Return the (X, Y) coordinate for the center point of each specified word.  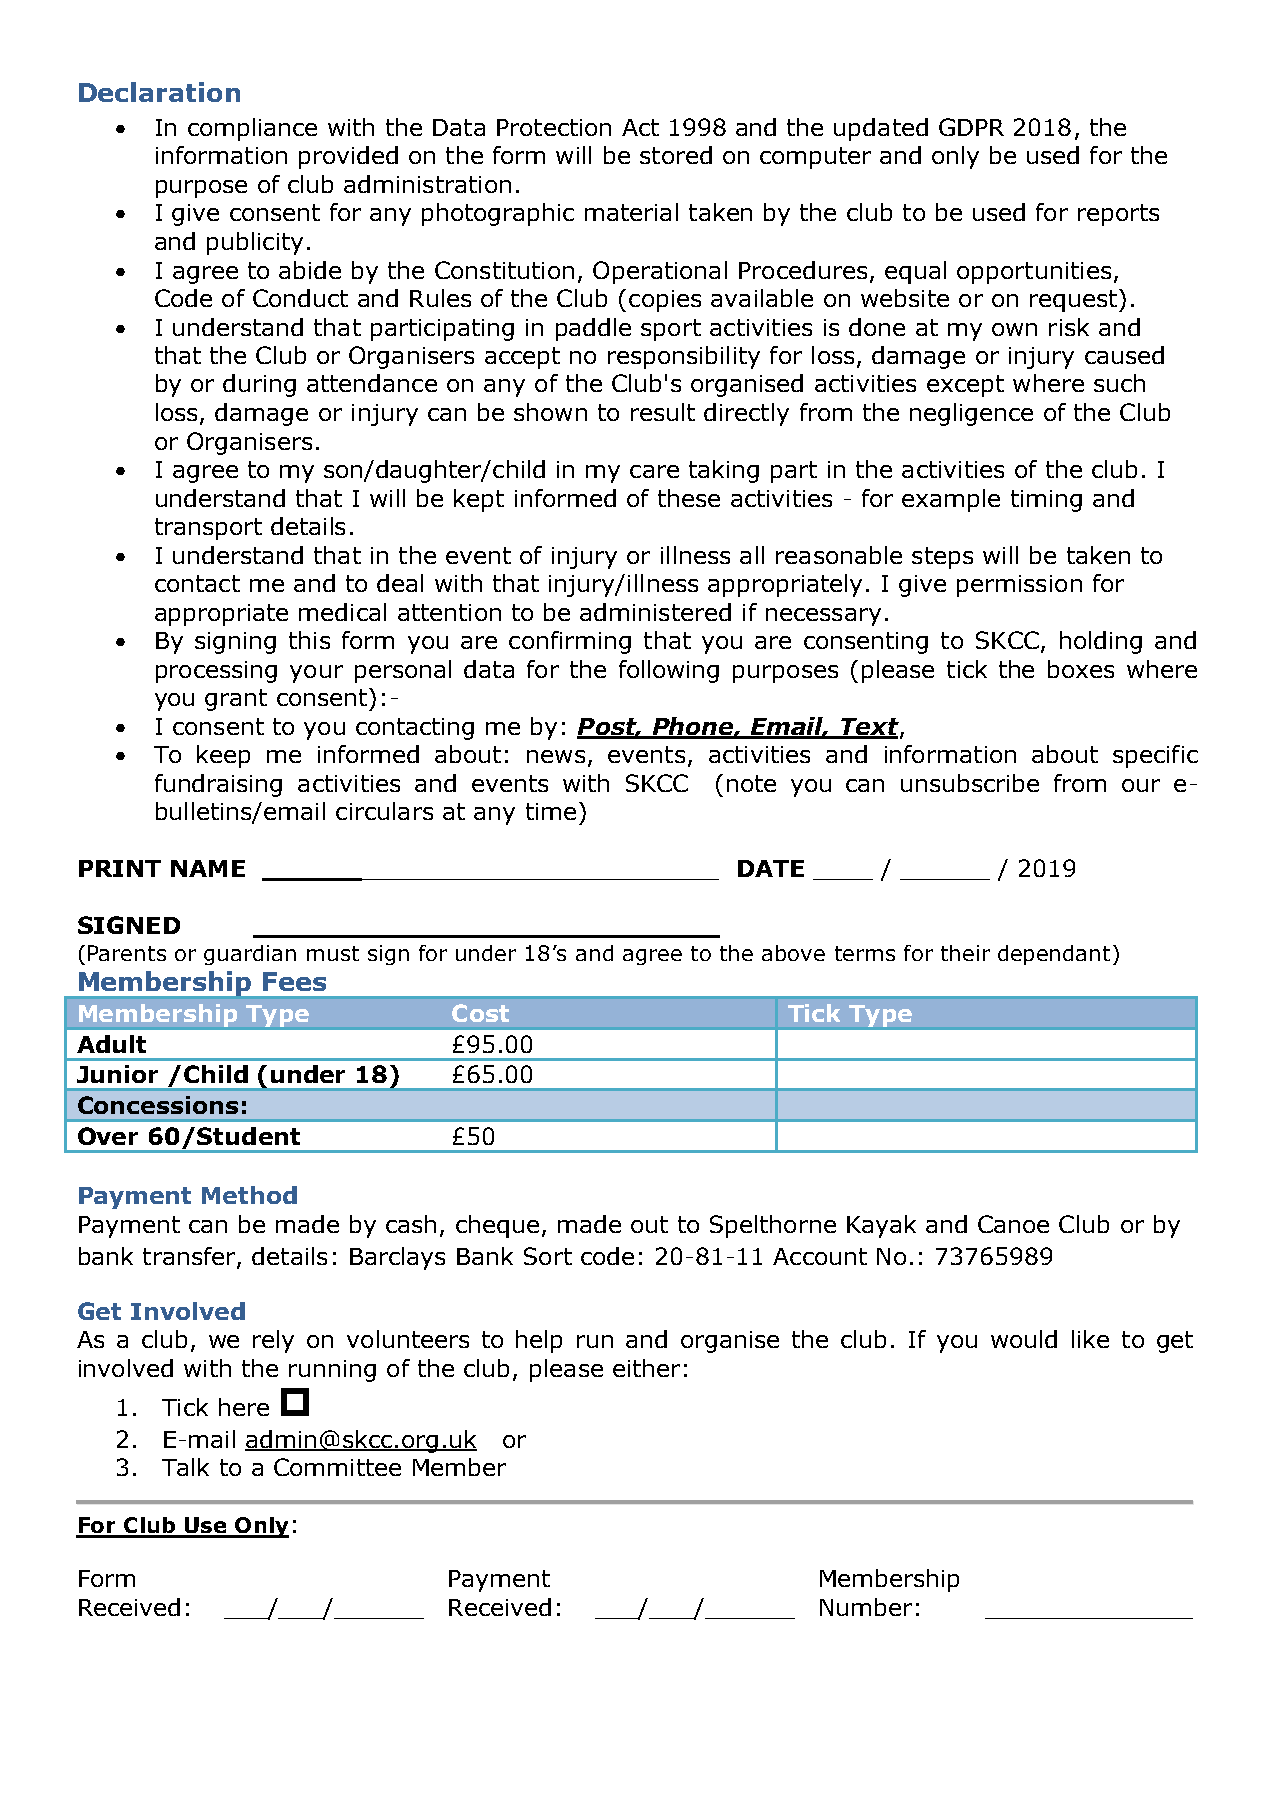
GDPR (971, 127)
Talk (185, 1467)
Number (866, 1607)
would (1024, 1339)
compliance (252, 129)
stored (676, 155)
